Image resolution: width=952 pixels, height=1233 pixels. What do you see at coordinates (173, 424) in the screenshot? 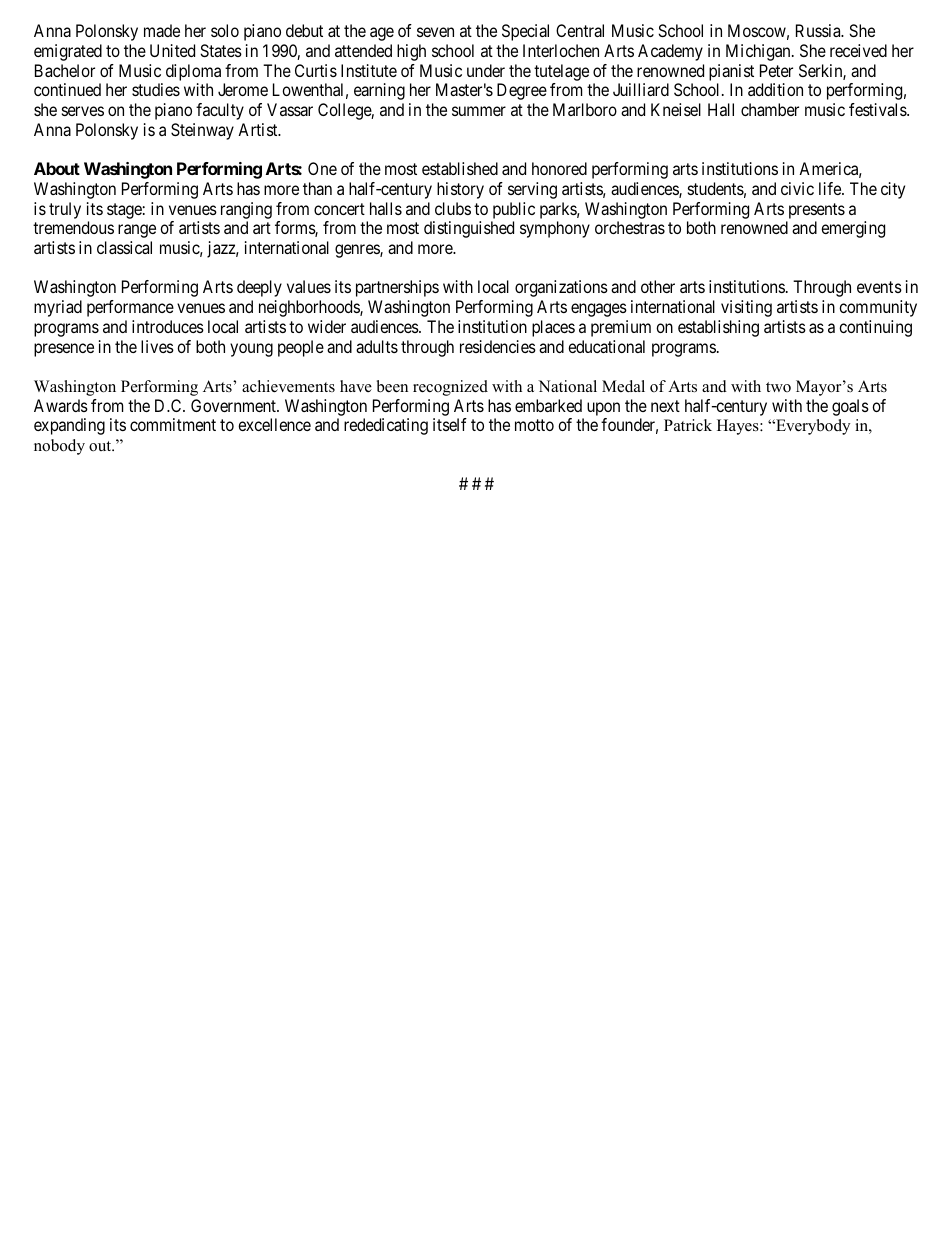
I see `commitment` at bounding box center [173, 424].
